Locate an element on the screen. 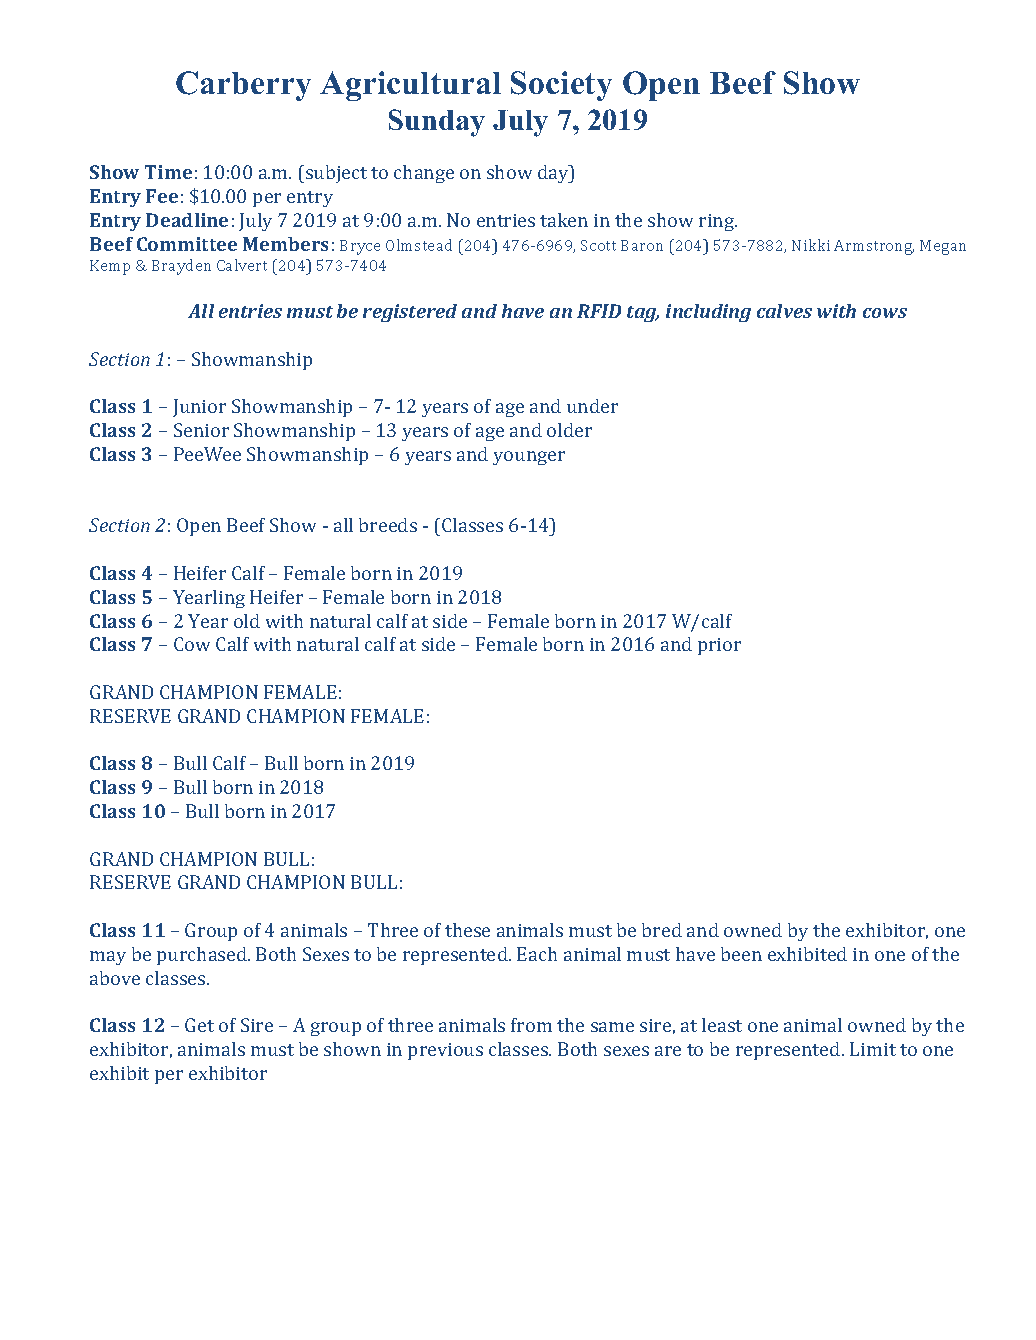 The width and height of the screenshot is (1036, 1340). prior is located at coordinates (719, 646).
